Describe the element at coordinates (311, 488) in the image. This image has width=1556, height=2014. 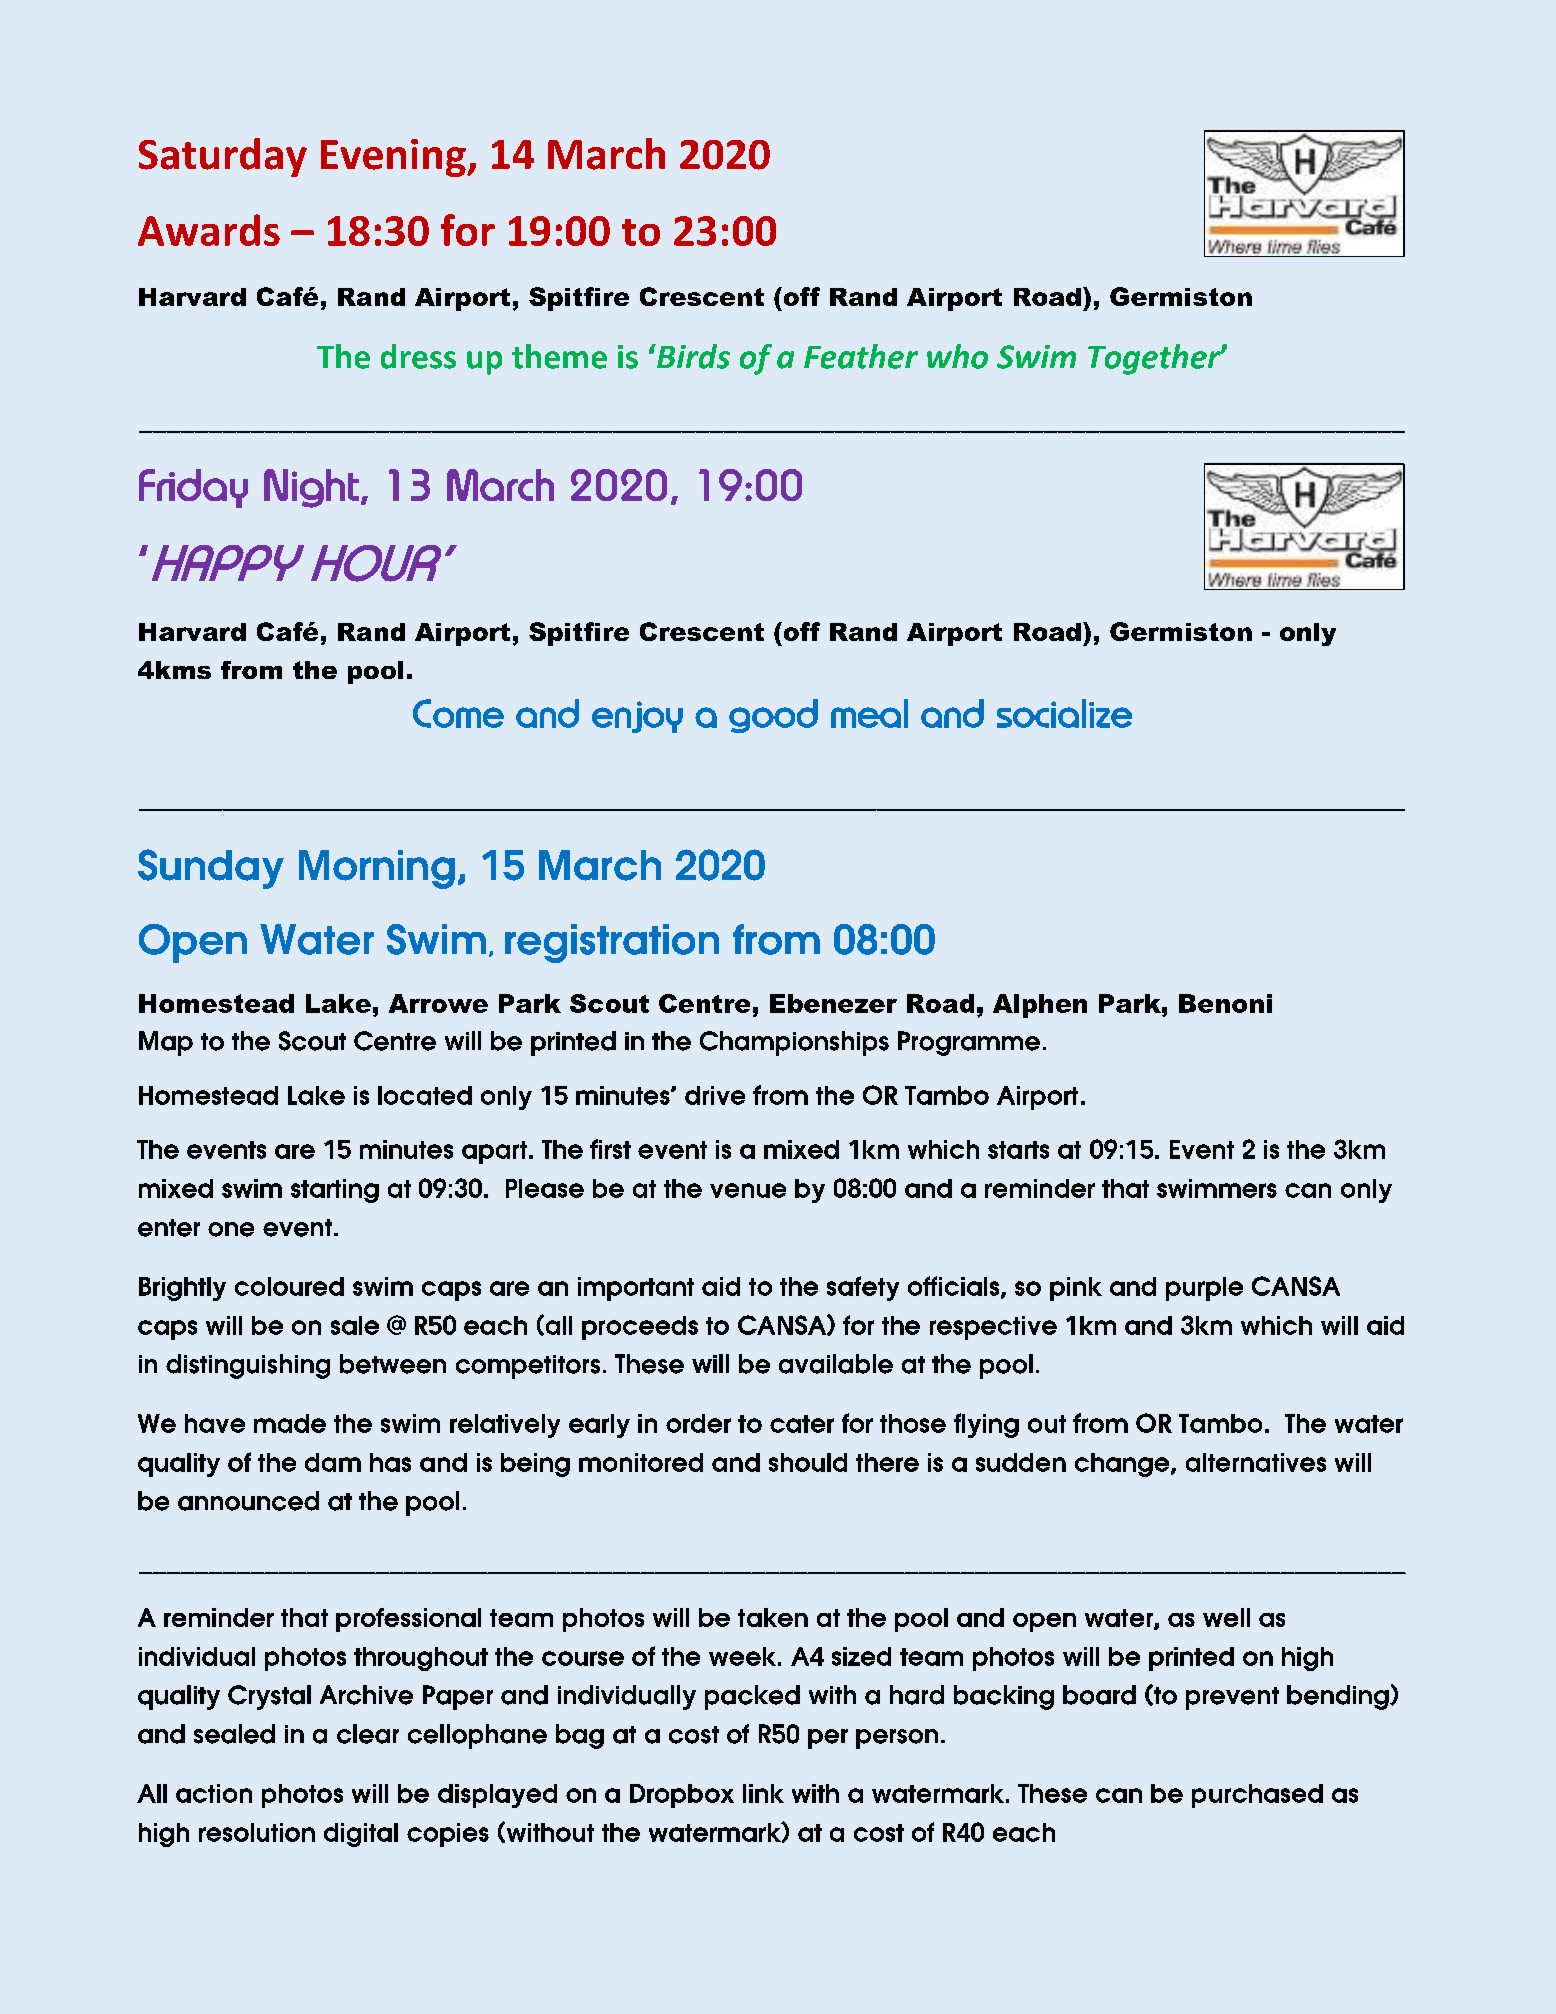
I see `Night` at that location.
